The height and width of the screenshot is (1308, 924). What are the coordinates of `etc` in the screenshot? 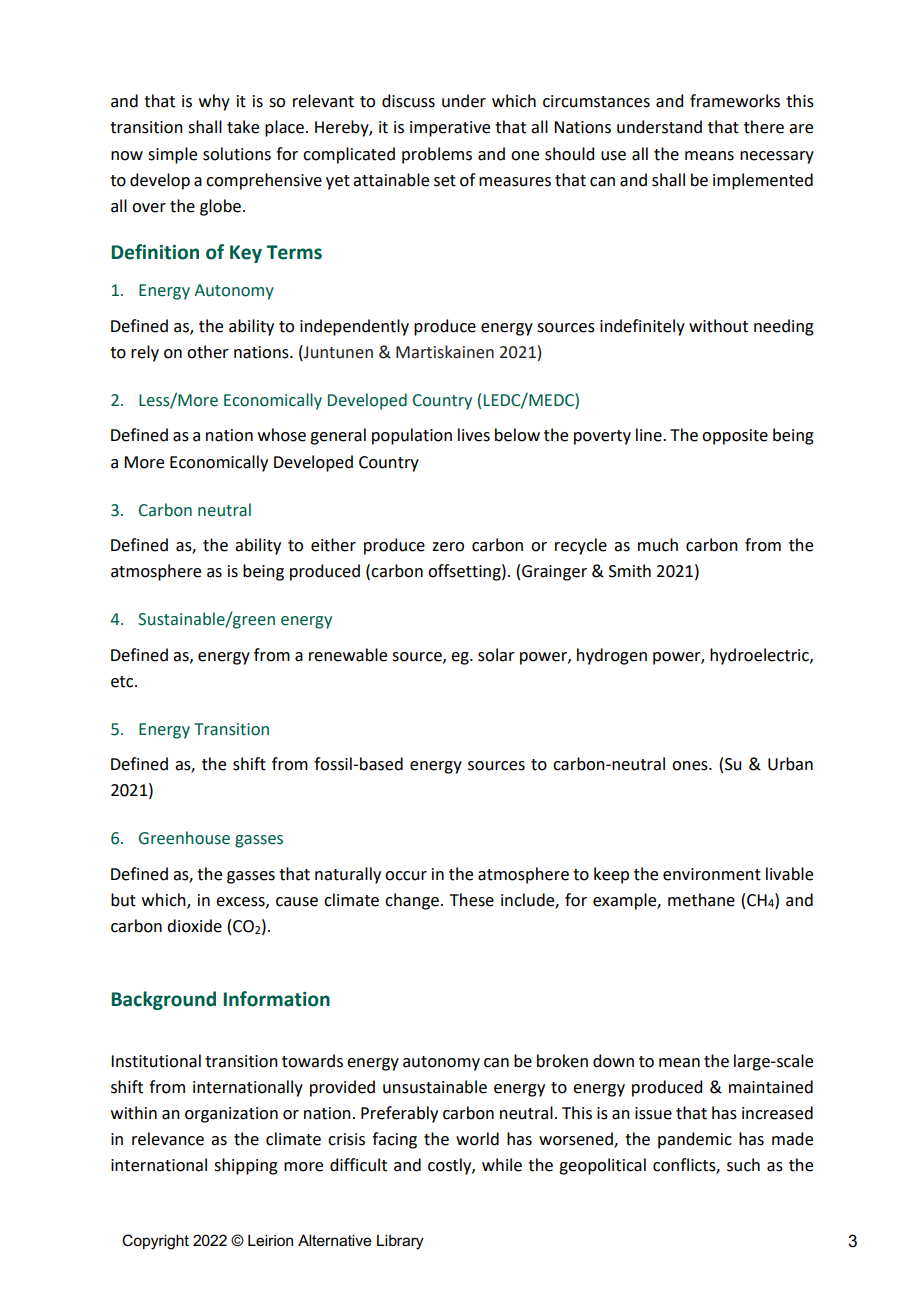 It's located at (123, 682).
